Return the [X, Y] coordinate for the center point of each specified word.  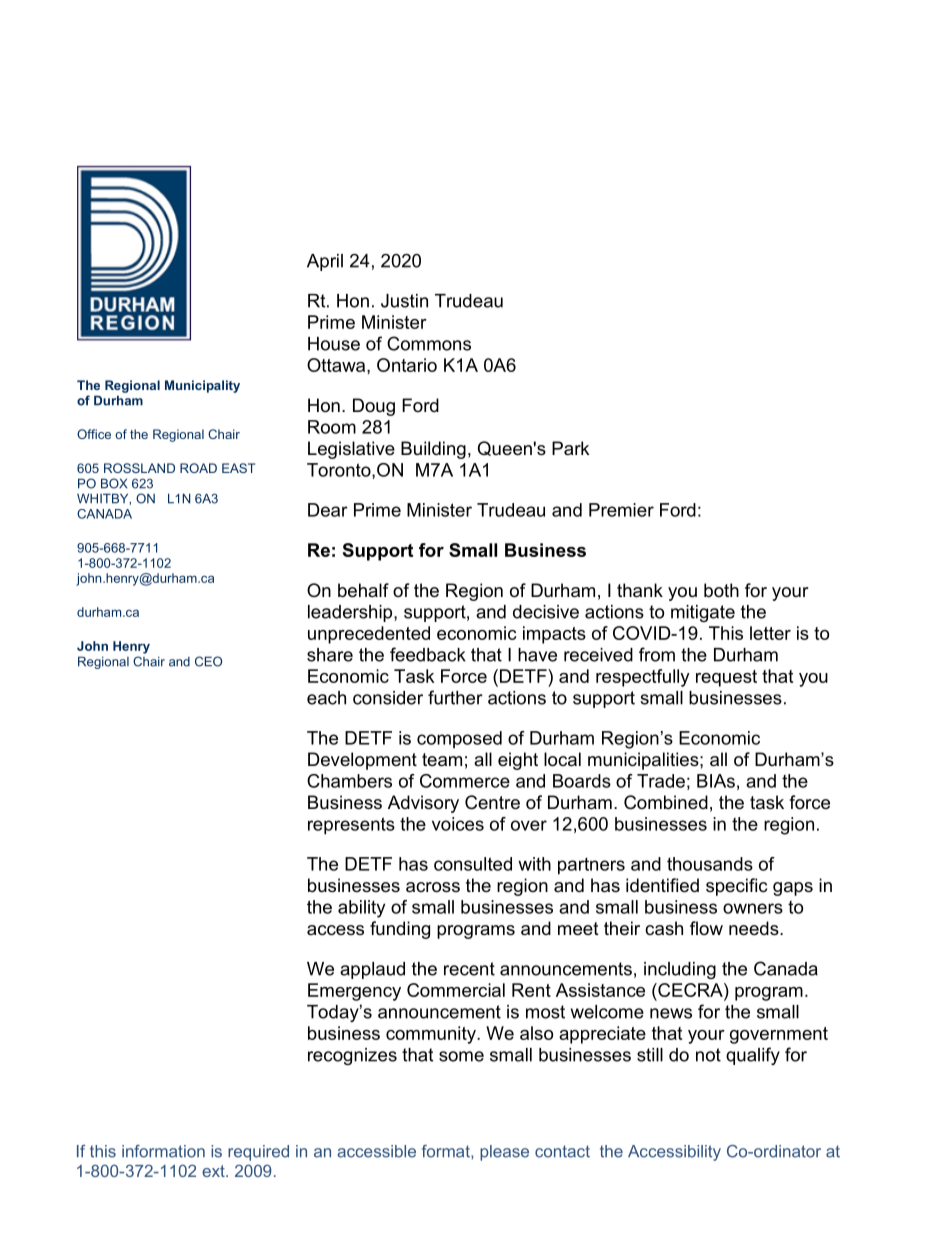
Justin [404, 301]
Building [433, 450]
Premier [621, 510]
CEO [208, 661]
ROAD [198, 468]
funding [400, 930]
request [726, 678]
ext [214, 1171]
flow [706, 928]
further [455, 697]
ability [361, 909]
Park [571, 448]
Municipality [202, 386]
